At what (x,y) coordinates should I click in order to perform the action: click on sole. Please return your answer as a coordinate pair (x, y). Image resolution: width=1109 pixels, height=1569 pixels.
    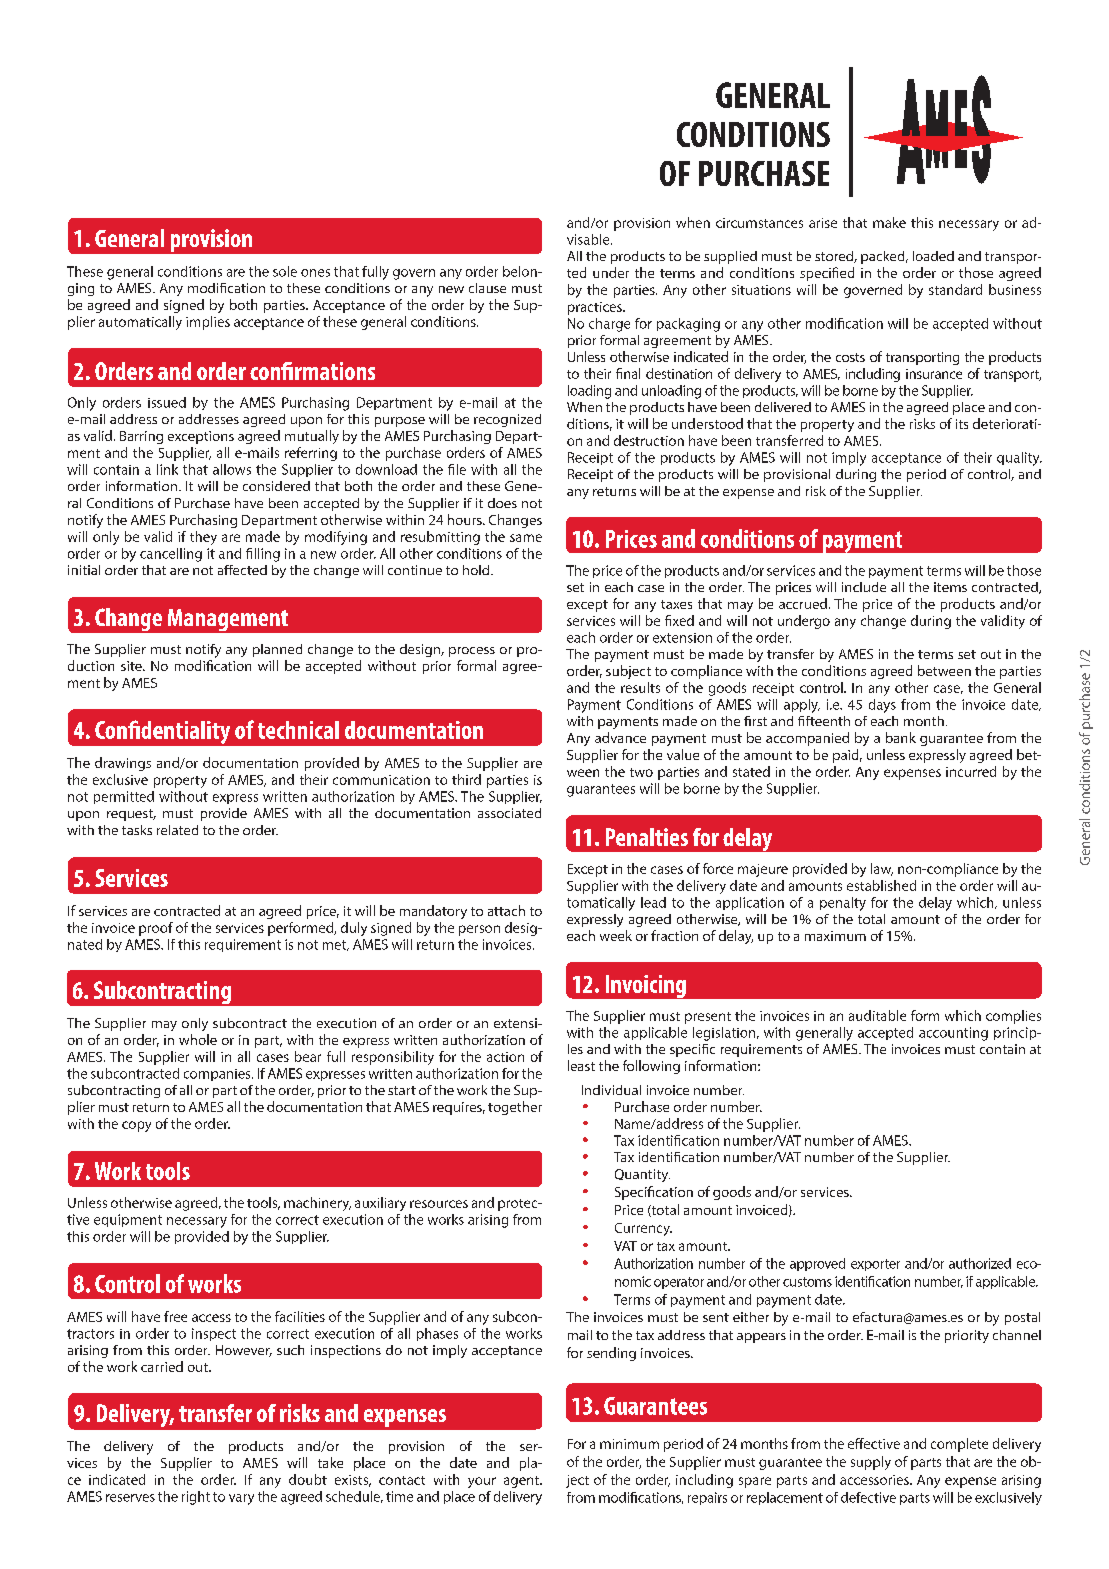
    Looking at the image, I should click on (285, 271).
